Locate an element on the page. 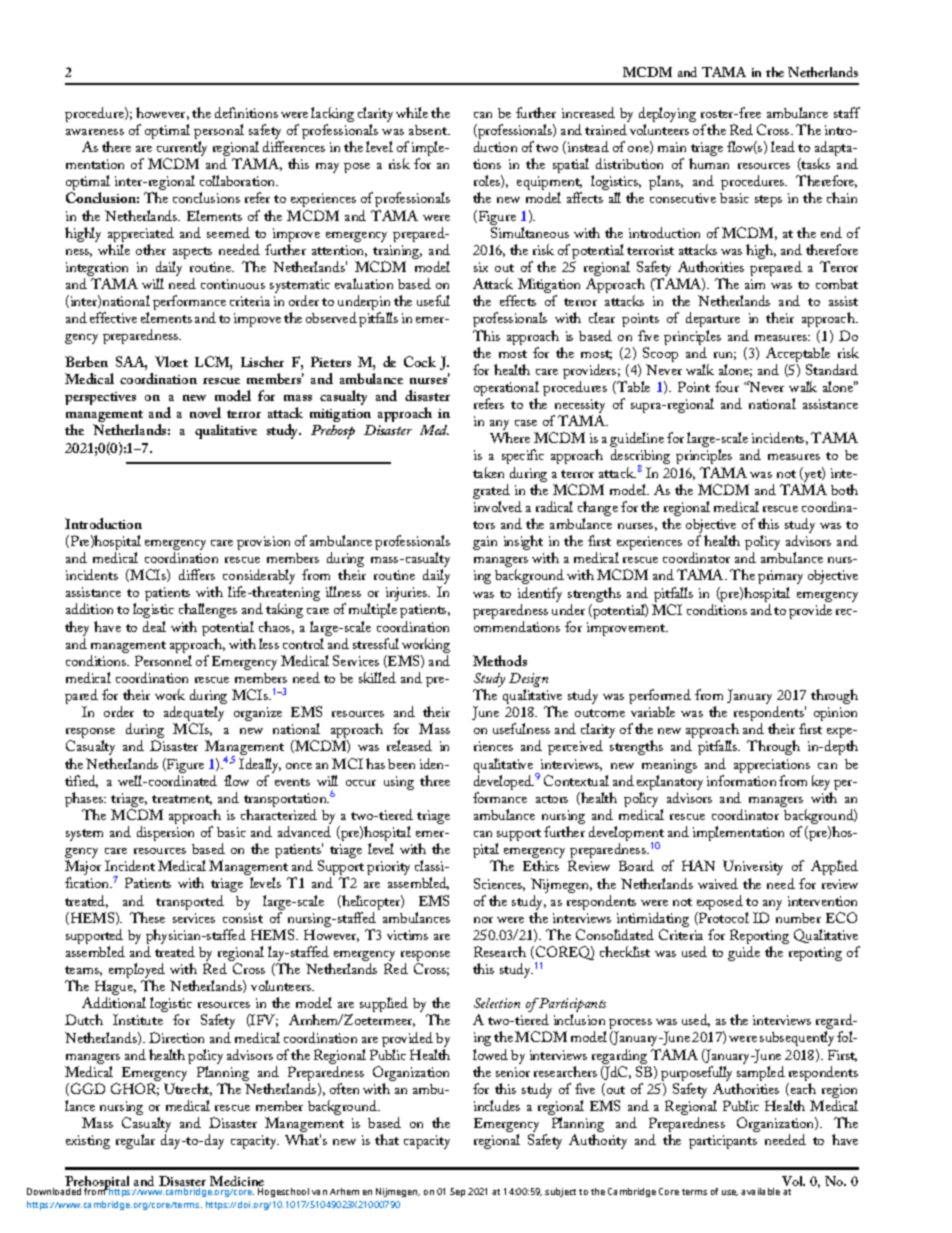 The width and height of the image is (952, 1233). performed is located at coordinates (660, 698).
